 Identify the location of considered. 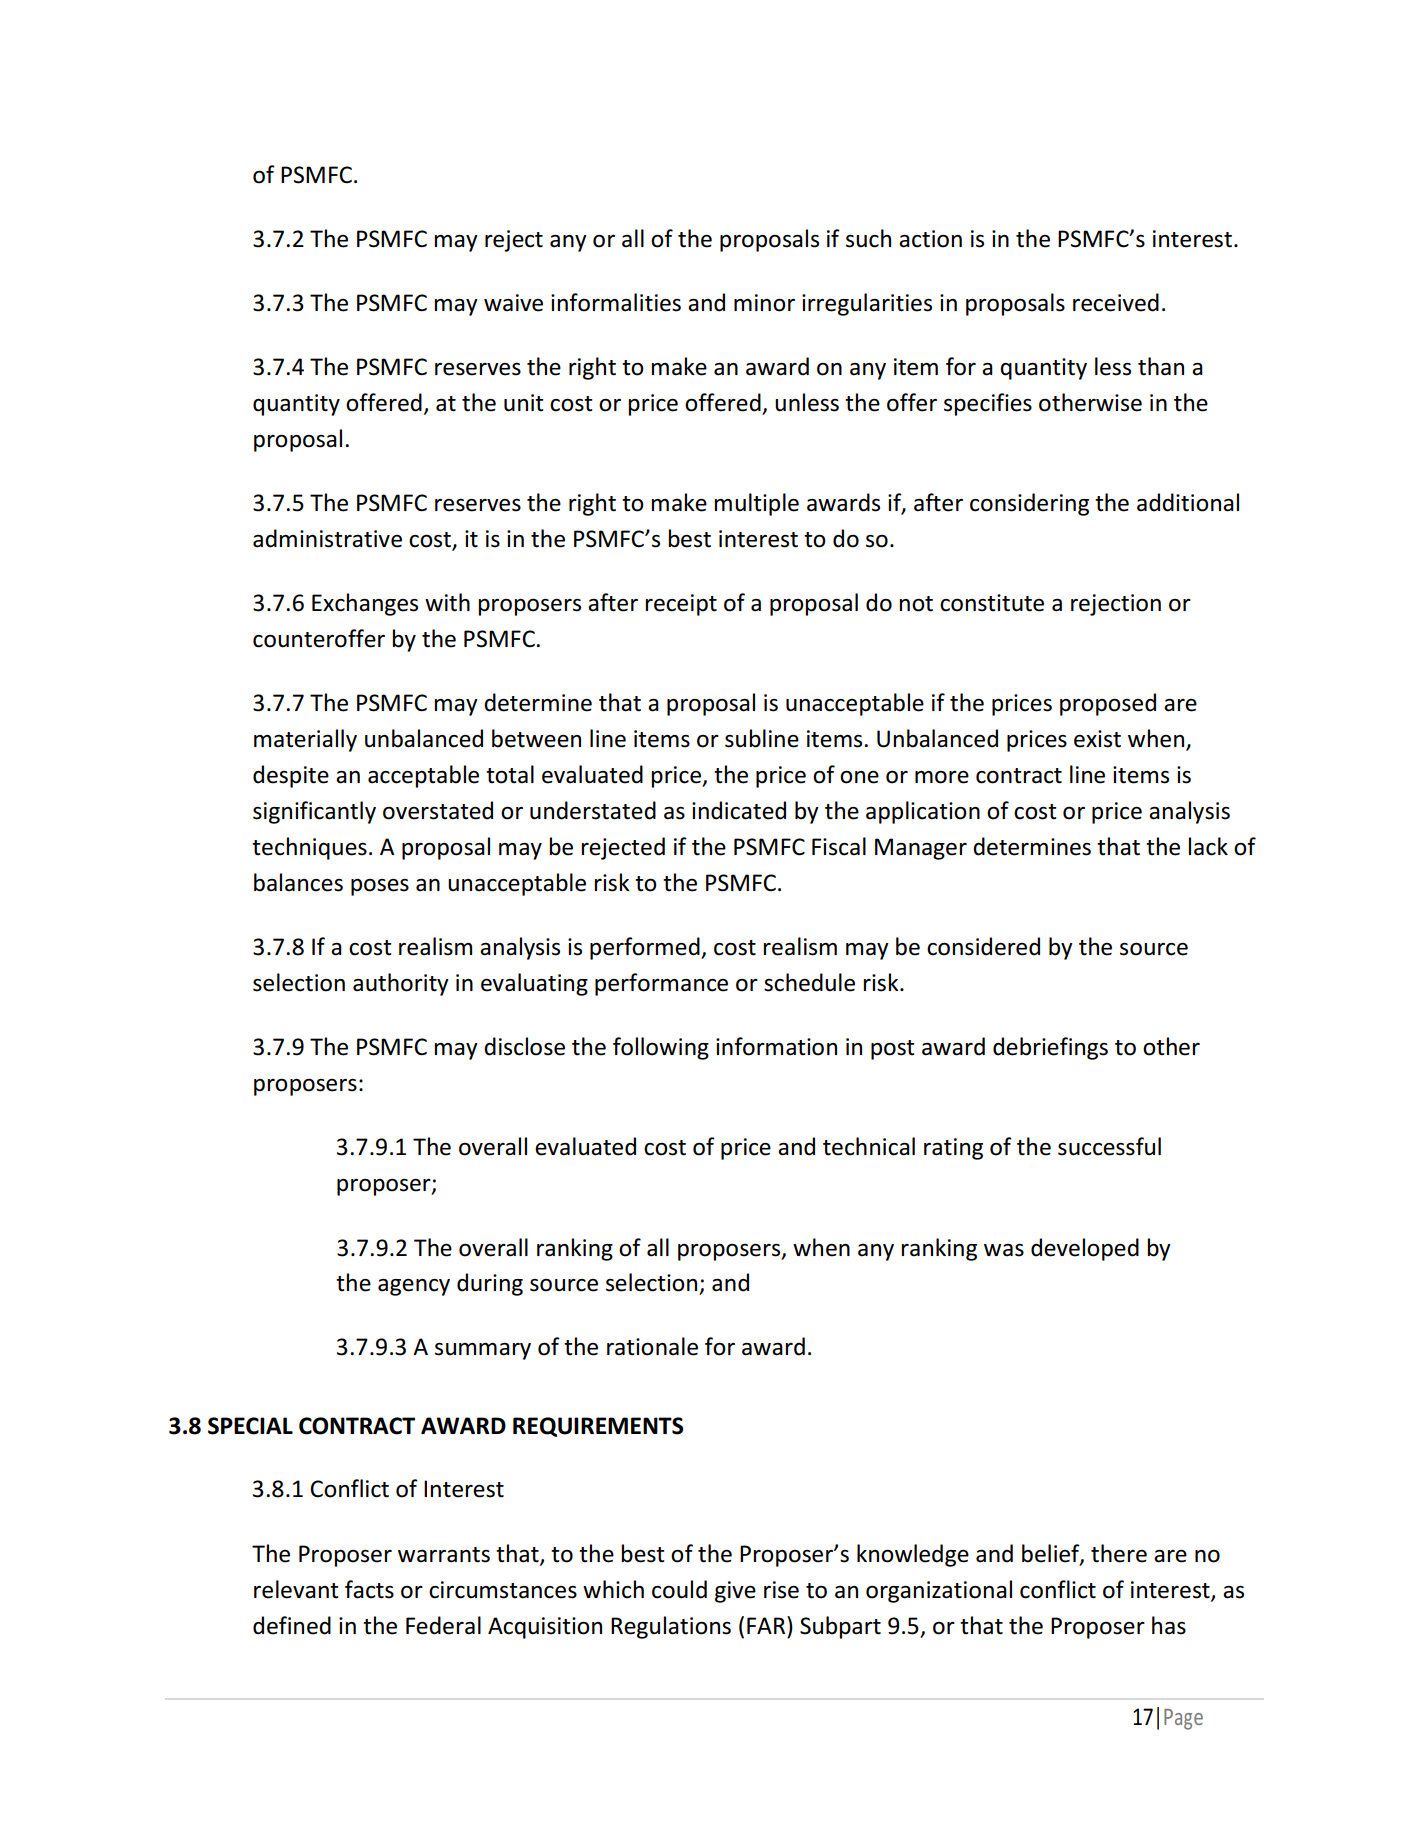
(983, 946).
